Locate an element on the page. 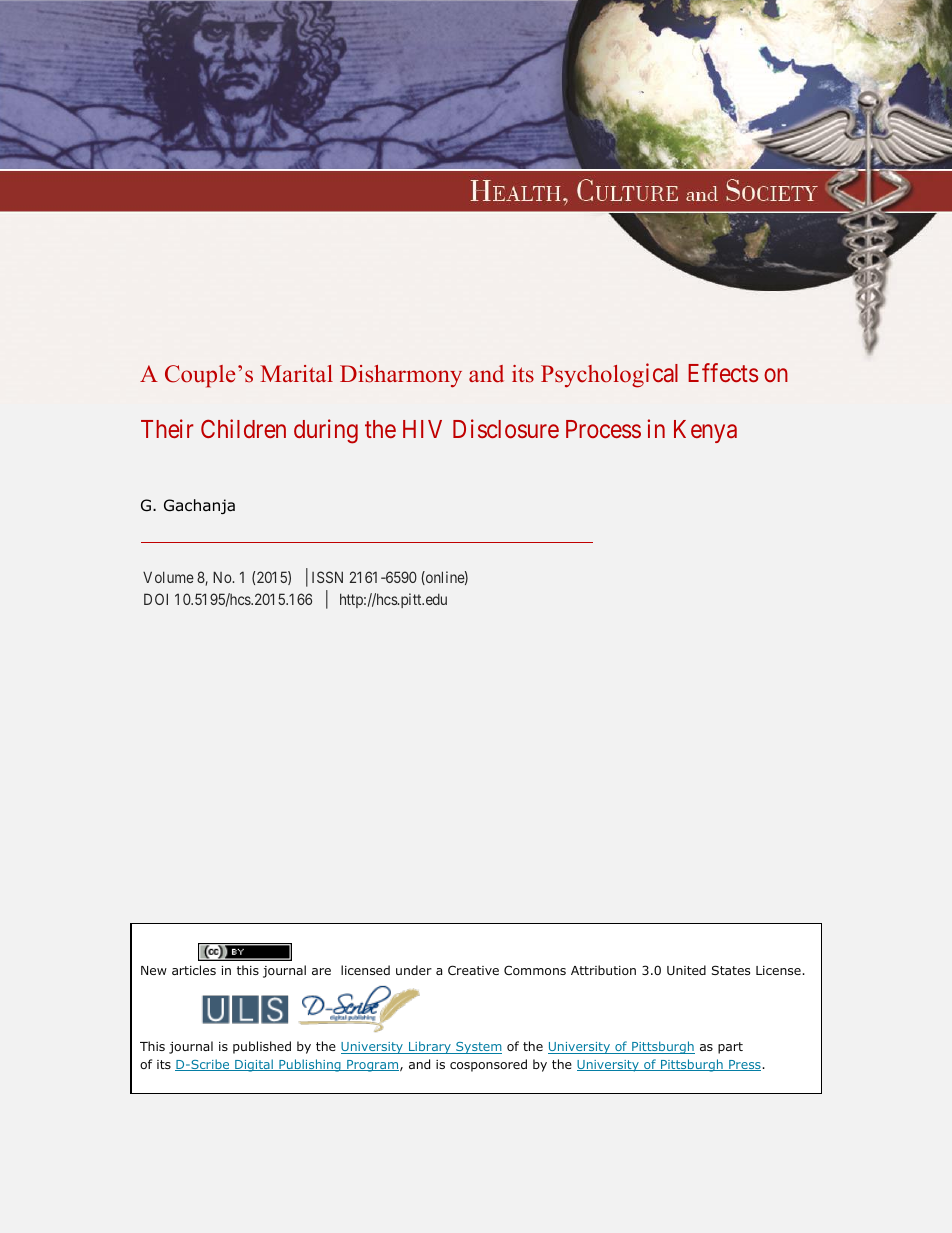 This page has width=952, height=1233. published is located at coordinates (262, 1047).
